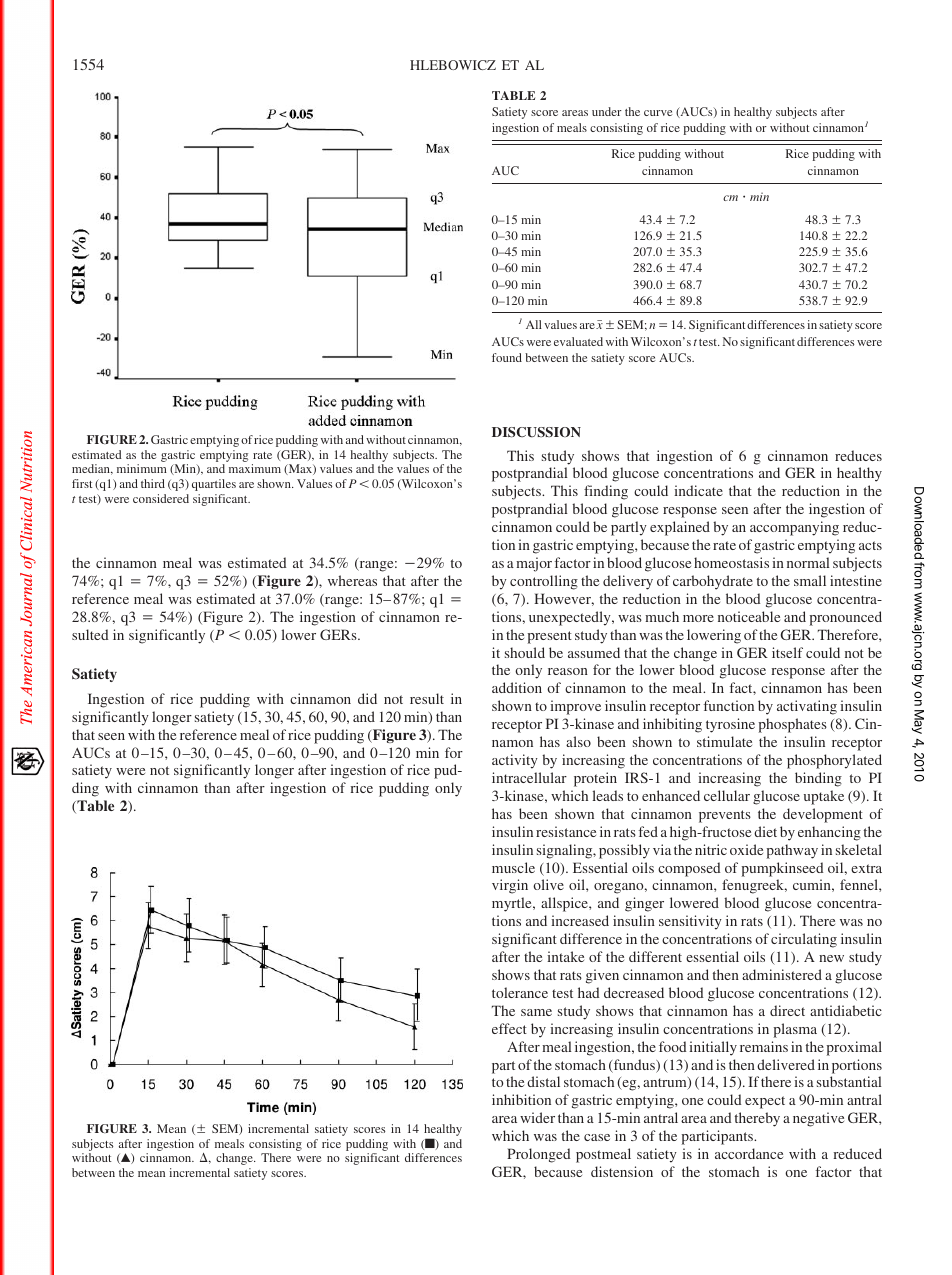  What do you see at coordinates (787, 652) in the screenshot?
I see `itself` at bounding box center [787, 652].
